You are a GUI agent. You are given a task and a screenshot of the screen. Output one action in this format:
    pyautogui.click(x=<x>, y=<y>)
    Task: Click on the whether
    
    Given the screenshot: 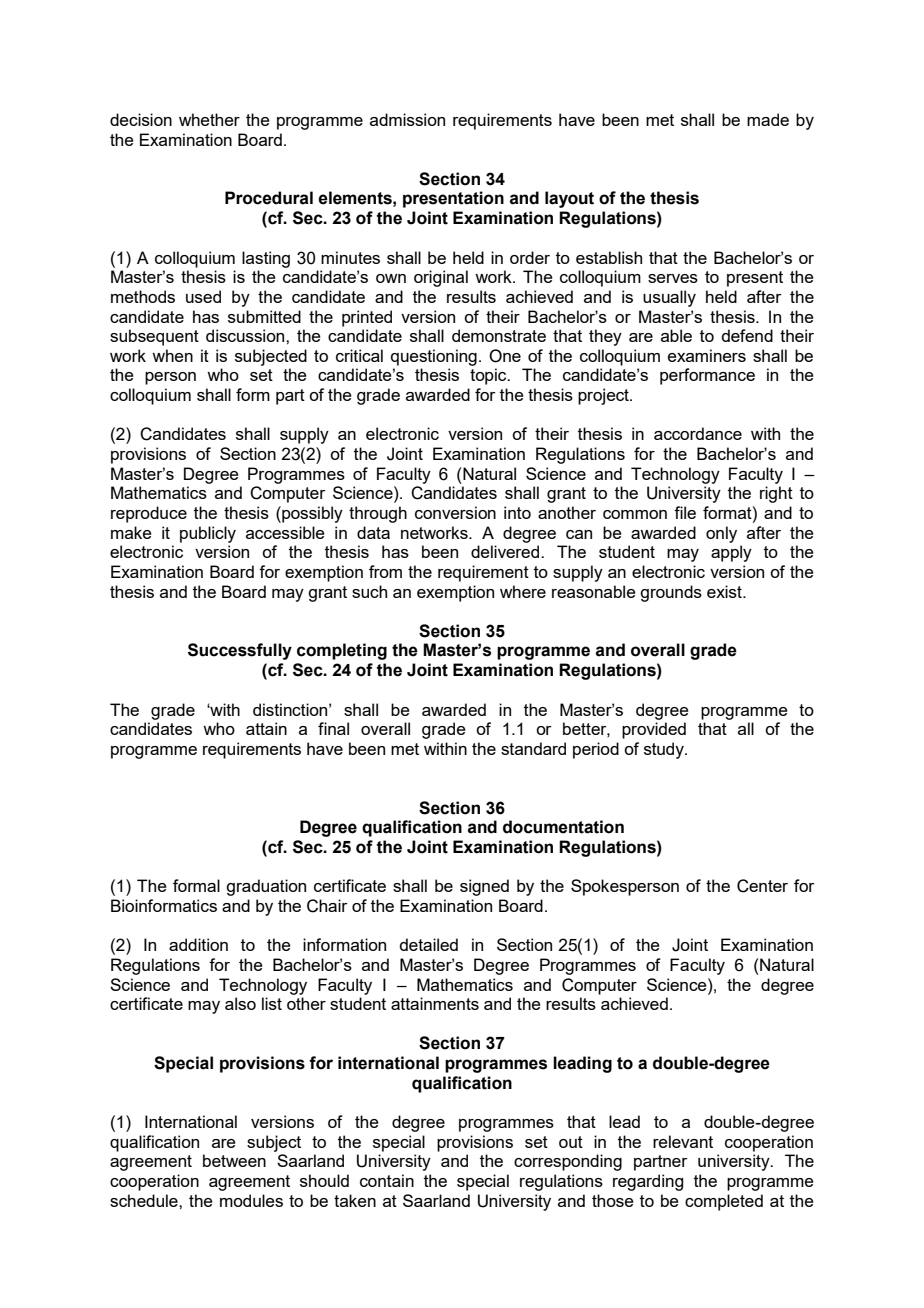 What is the action you would take?
    pyautogui.click(x=209, y=119)
